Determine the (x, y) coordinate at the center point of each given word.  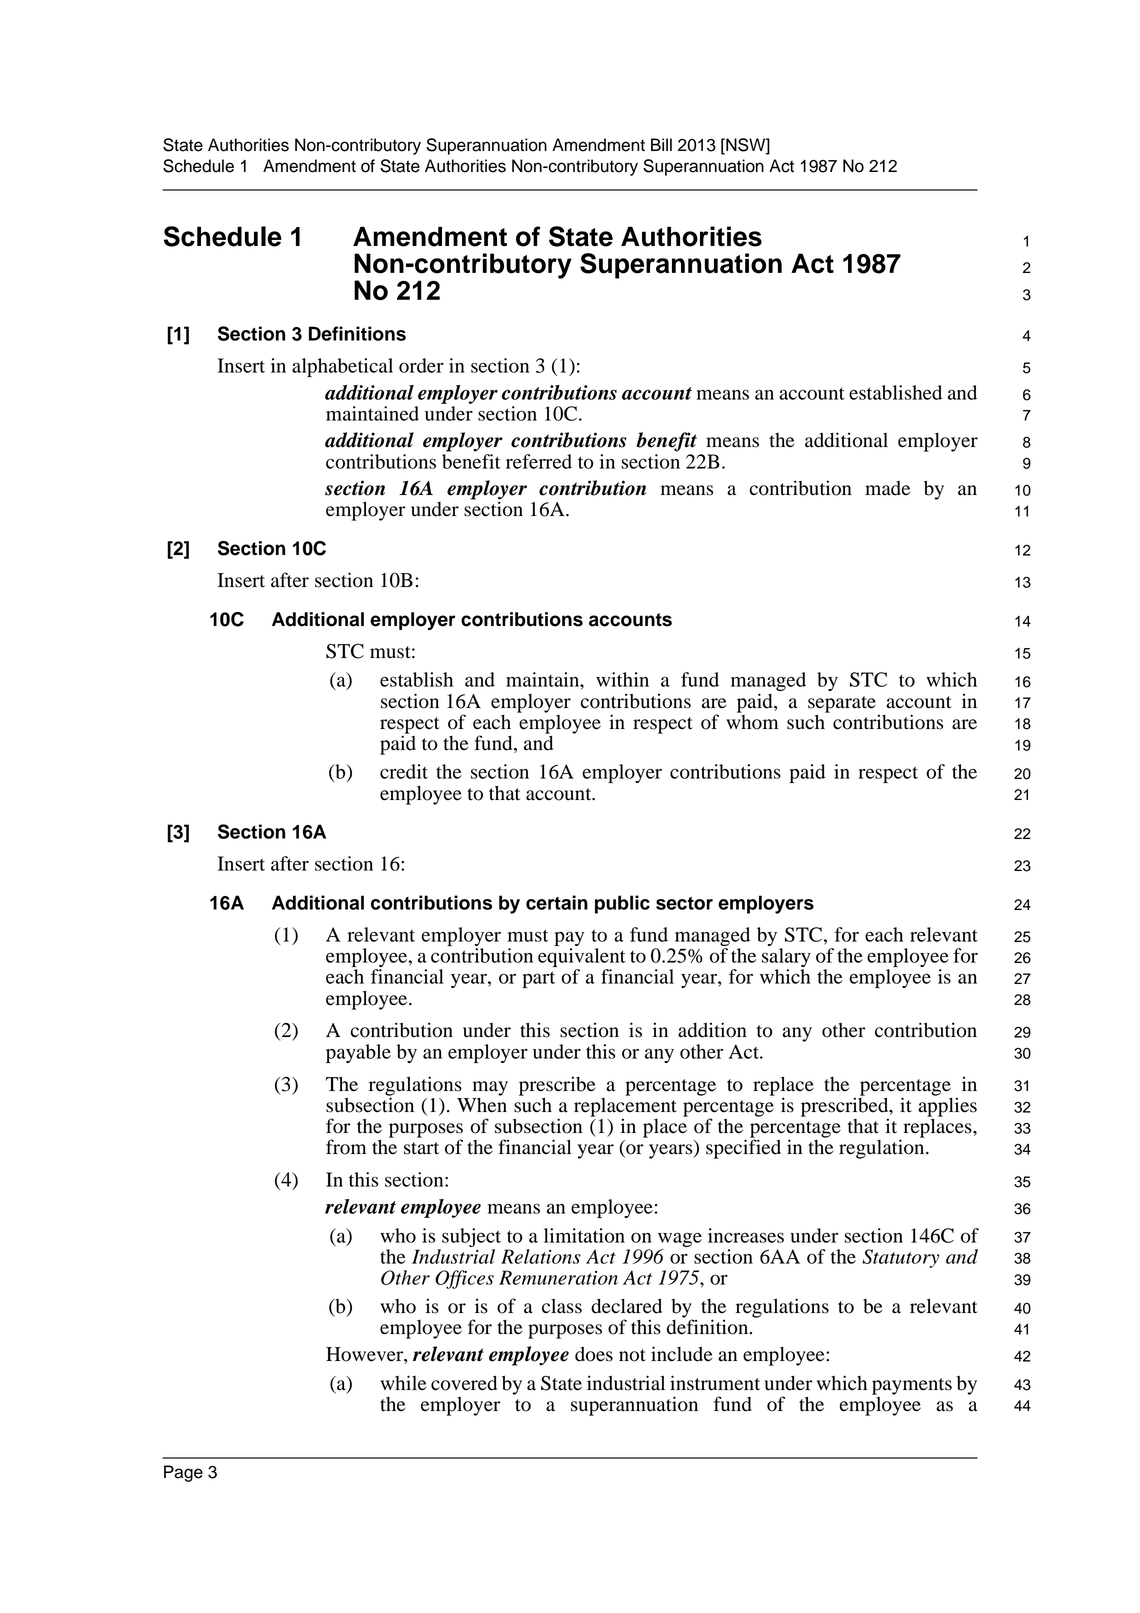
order (421, 365)
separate (842, 704)
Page (183, 1473)
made (887, 488)
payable (358, 1053)
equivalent (582, 957)
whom (752, 721)
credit (404, 771)
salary (786, 959)
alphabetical (342, 367)
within (622, 679)
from (346, 1147)
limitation (584, 1235)
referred (539, 461)
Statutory (900, 1258)
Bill (661, 144)
